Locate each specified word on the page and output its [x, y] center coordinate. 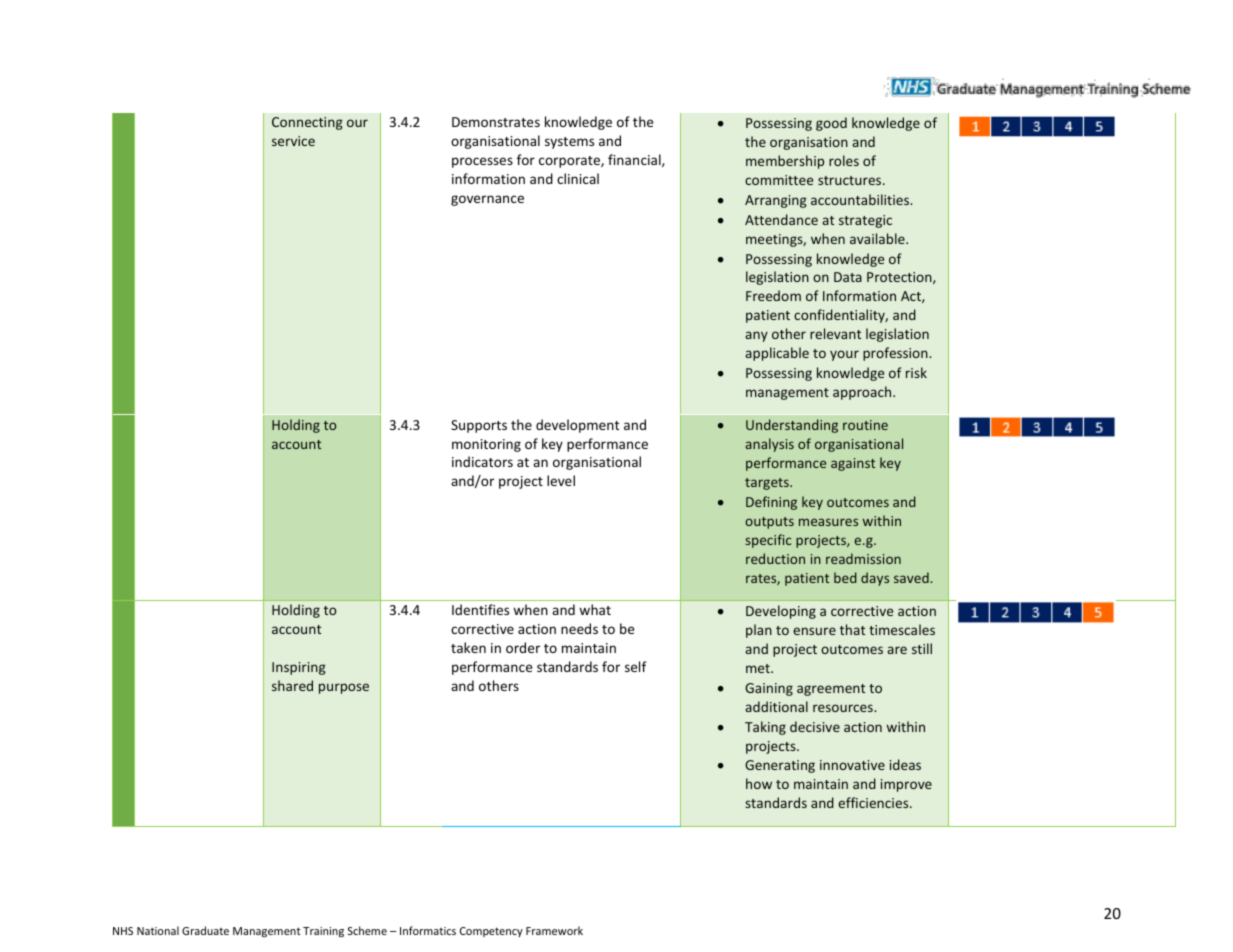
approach [863, 393]
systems [569, 143]
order [523, 647]
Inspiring [299, 668]
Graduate [205, 930]
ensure [814, 631]
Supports [479, 426]
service [293, 141]
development [577, 426]
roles [844, 160]
